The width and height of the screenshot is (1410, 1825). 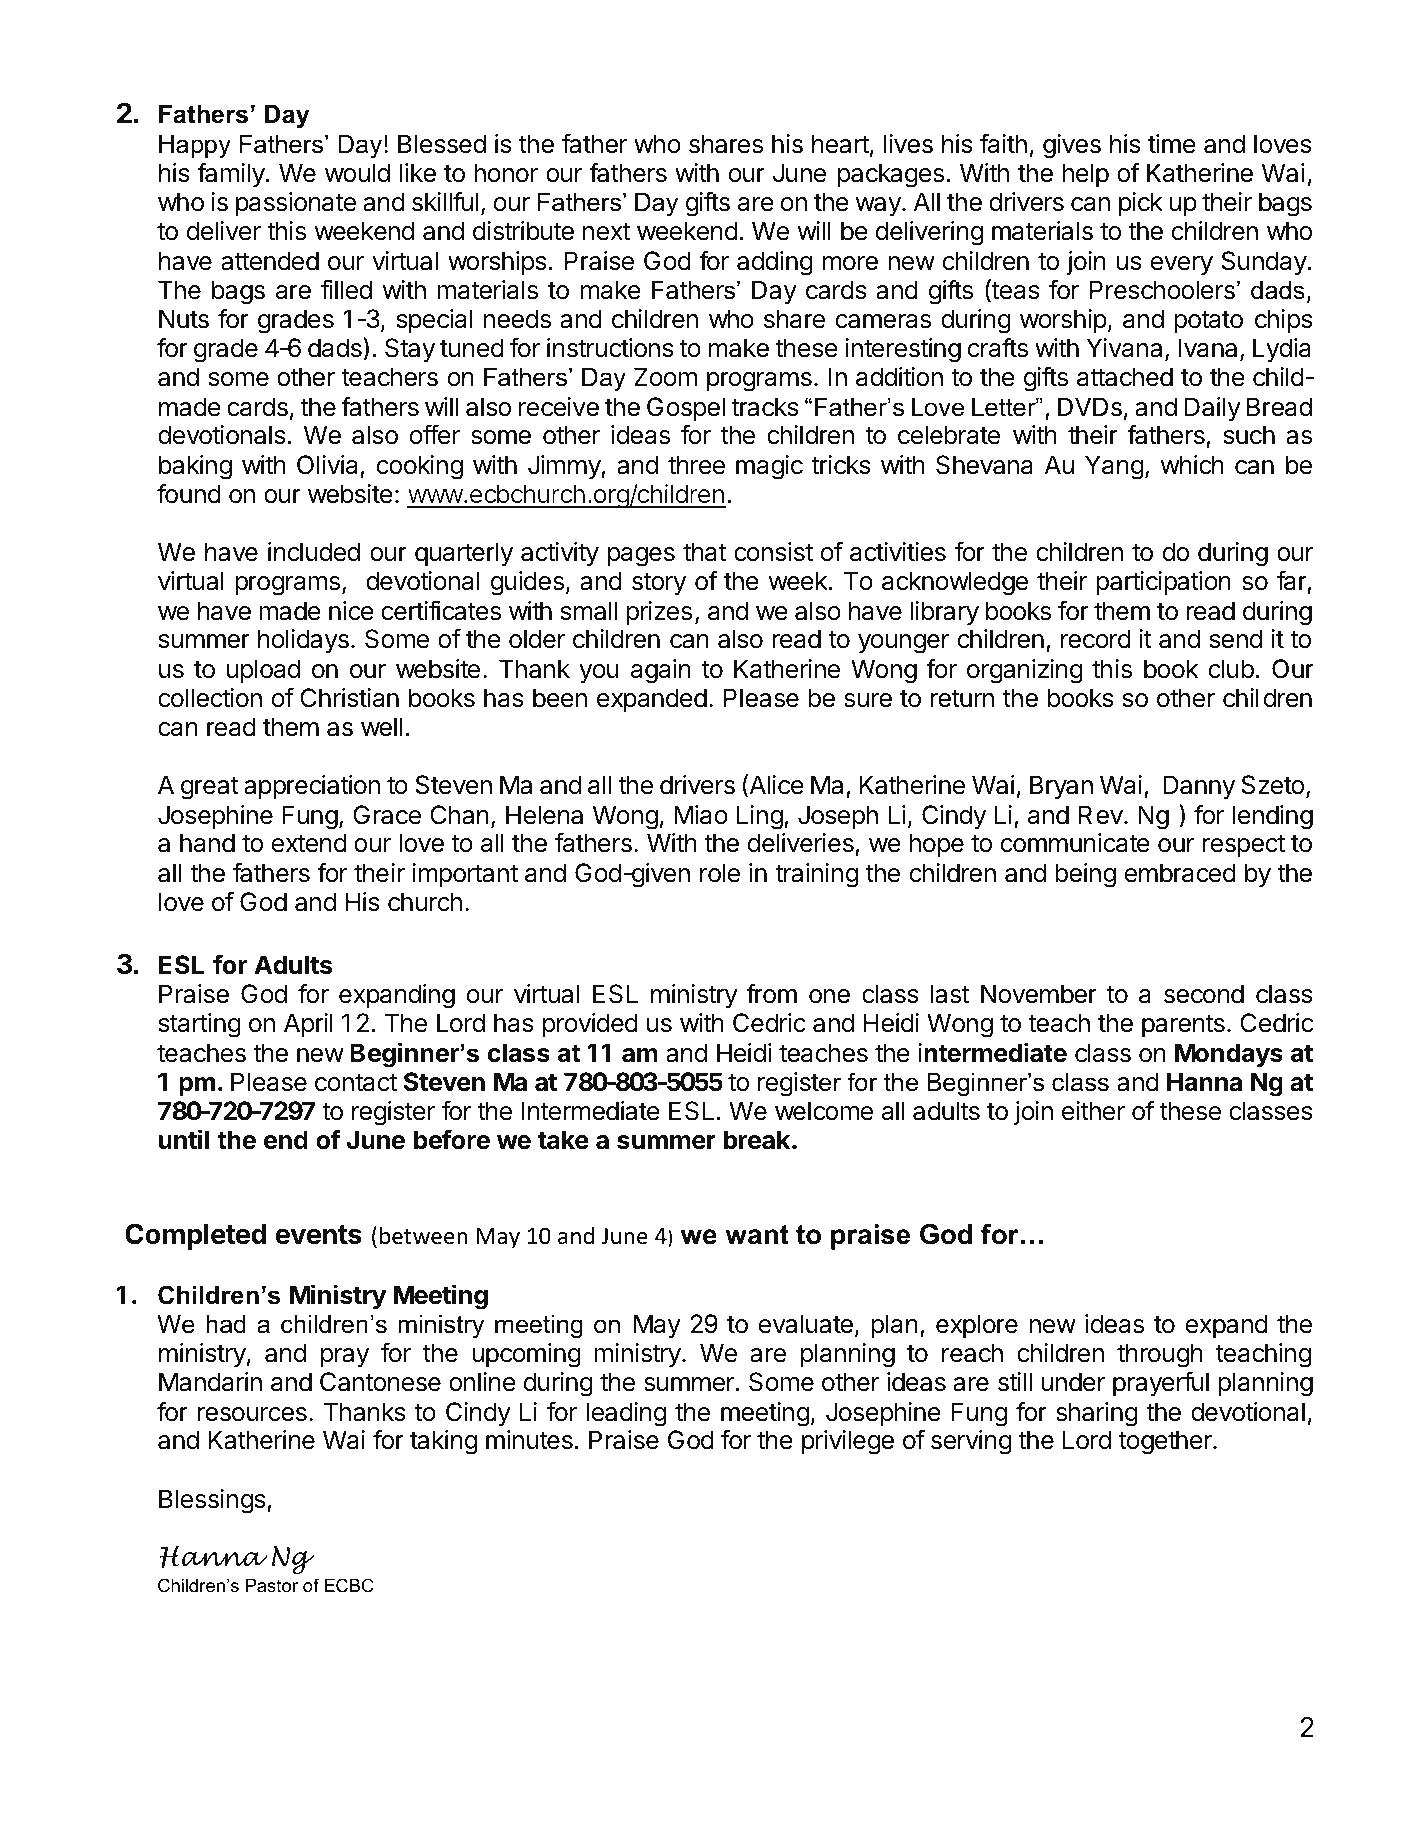 What do you see at coordinates (775, 263) in the screenshot?
I see `adding` at bounding box center [775, 263].
